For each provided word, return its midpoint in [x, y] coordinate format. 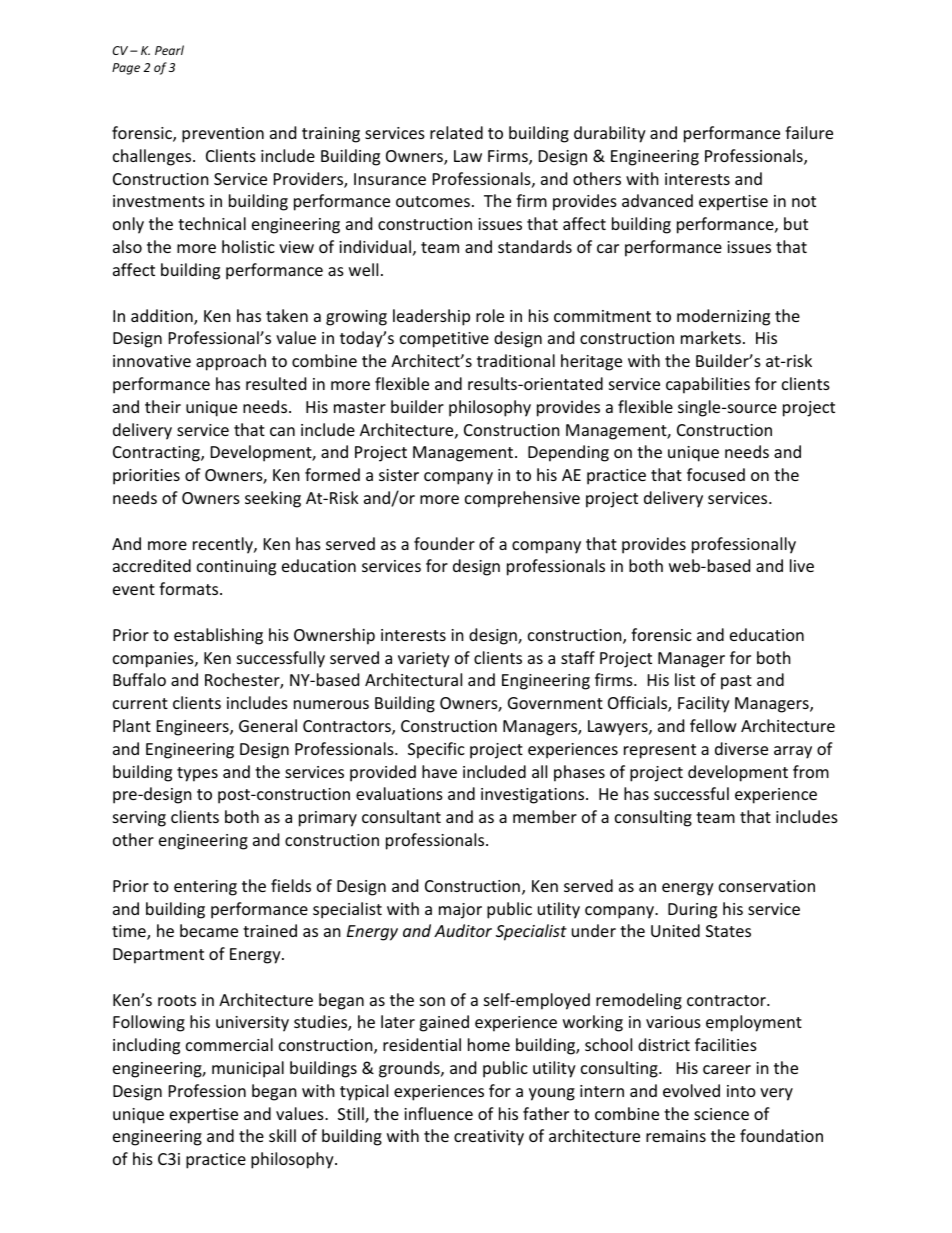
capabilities [708, 385]
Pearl [169, 50]
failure [809, 132]
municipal [248, 1069]
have [439, 771]
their [163, 406]
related [456, 132]
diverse [741, 748]
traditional [516, 360]
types [197, 774]
